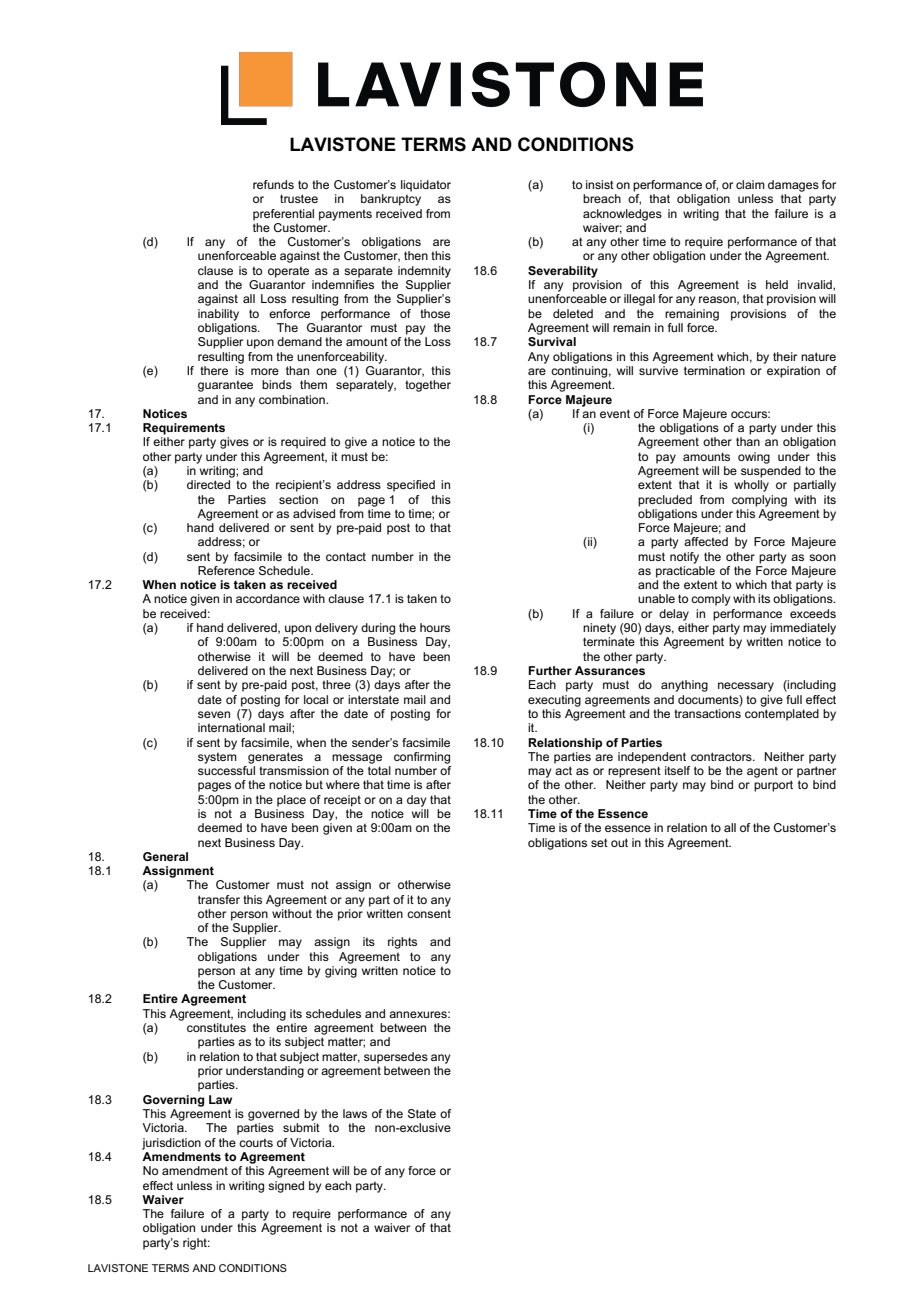  I want to click on owing, so click(754, 458).
